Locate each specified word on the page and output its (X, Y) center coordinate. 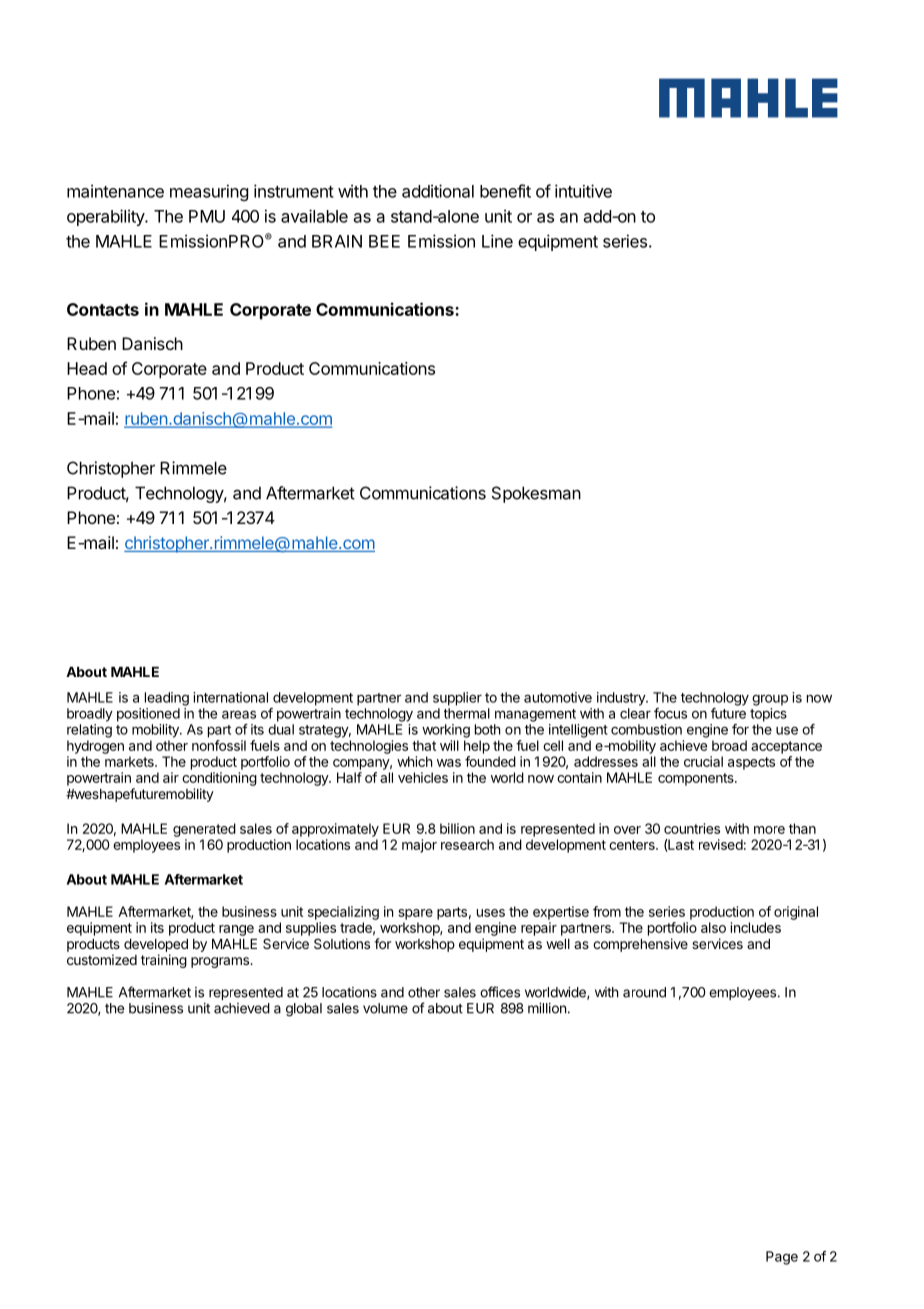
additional (438, 191)
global (304, 1010)
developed (156, 945)
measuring (209, 192)
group (770, 700)
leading (167, 699)
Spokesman (536, 494)
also (713, 927)
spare (415, 914)
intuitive (583, 191)
